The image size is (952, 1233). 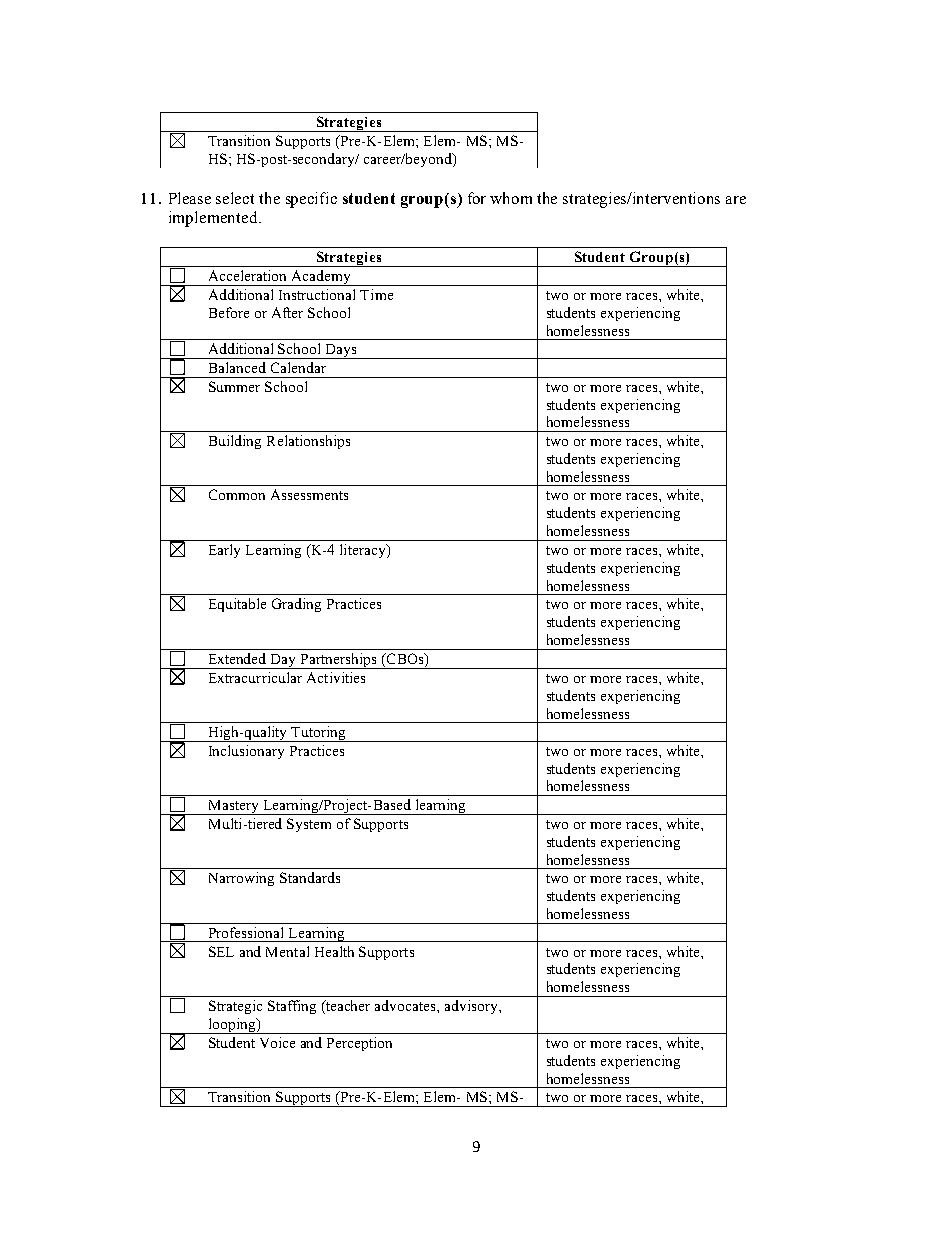 I want to click on whom, so click(x=511, y=198).
